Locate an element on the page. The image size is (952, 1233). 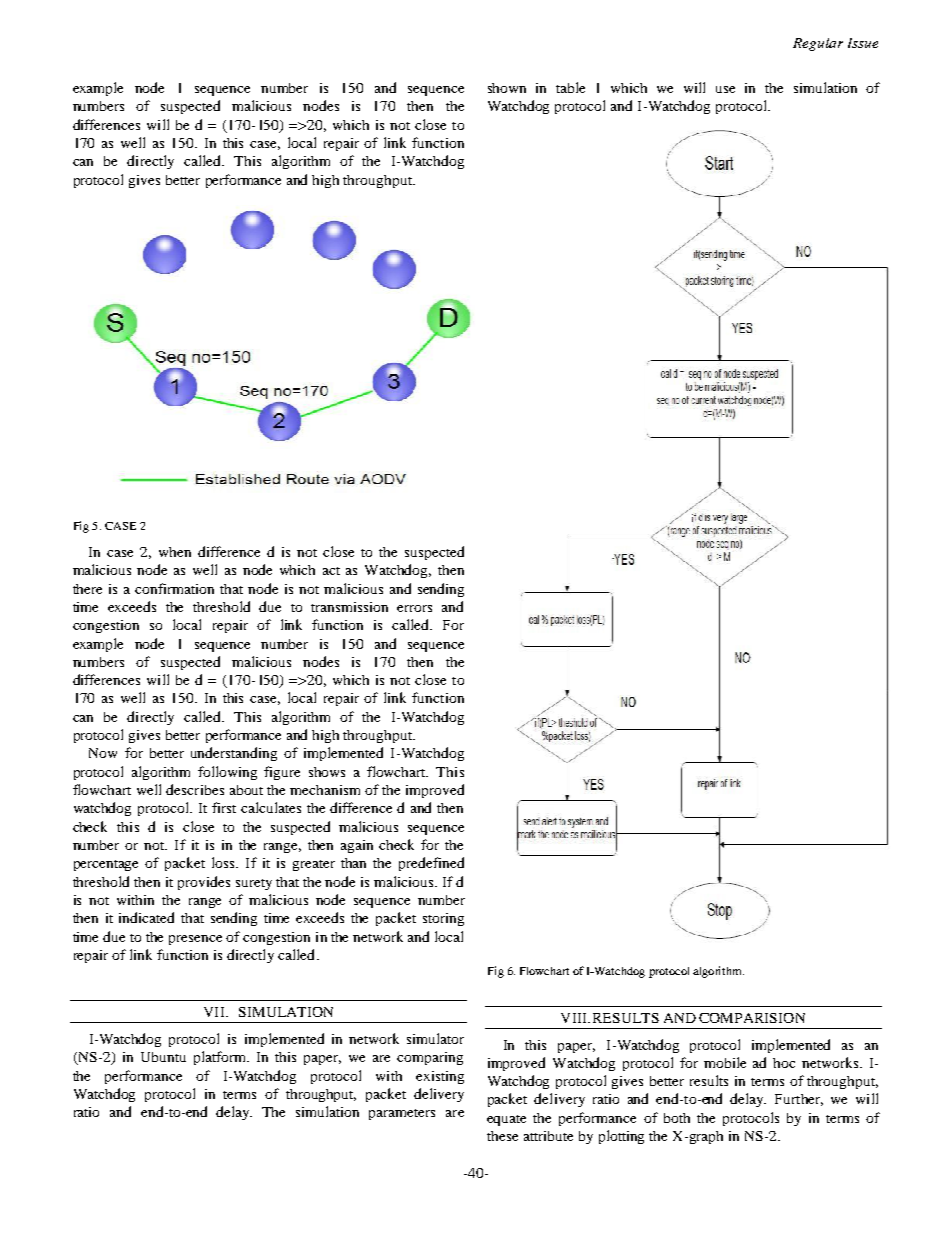
table is located at coordinates (570, 87).
